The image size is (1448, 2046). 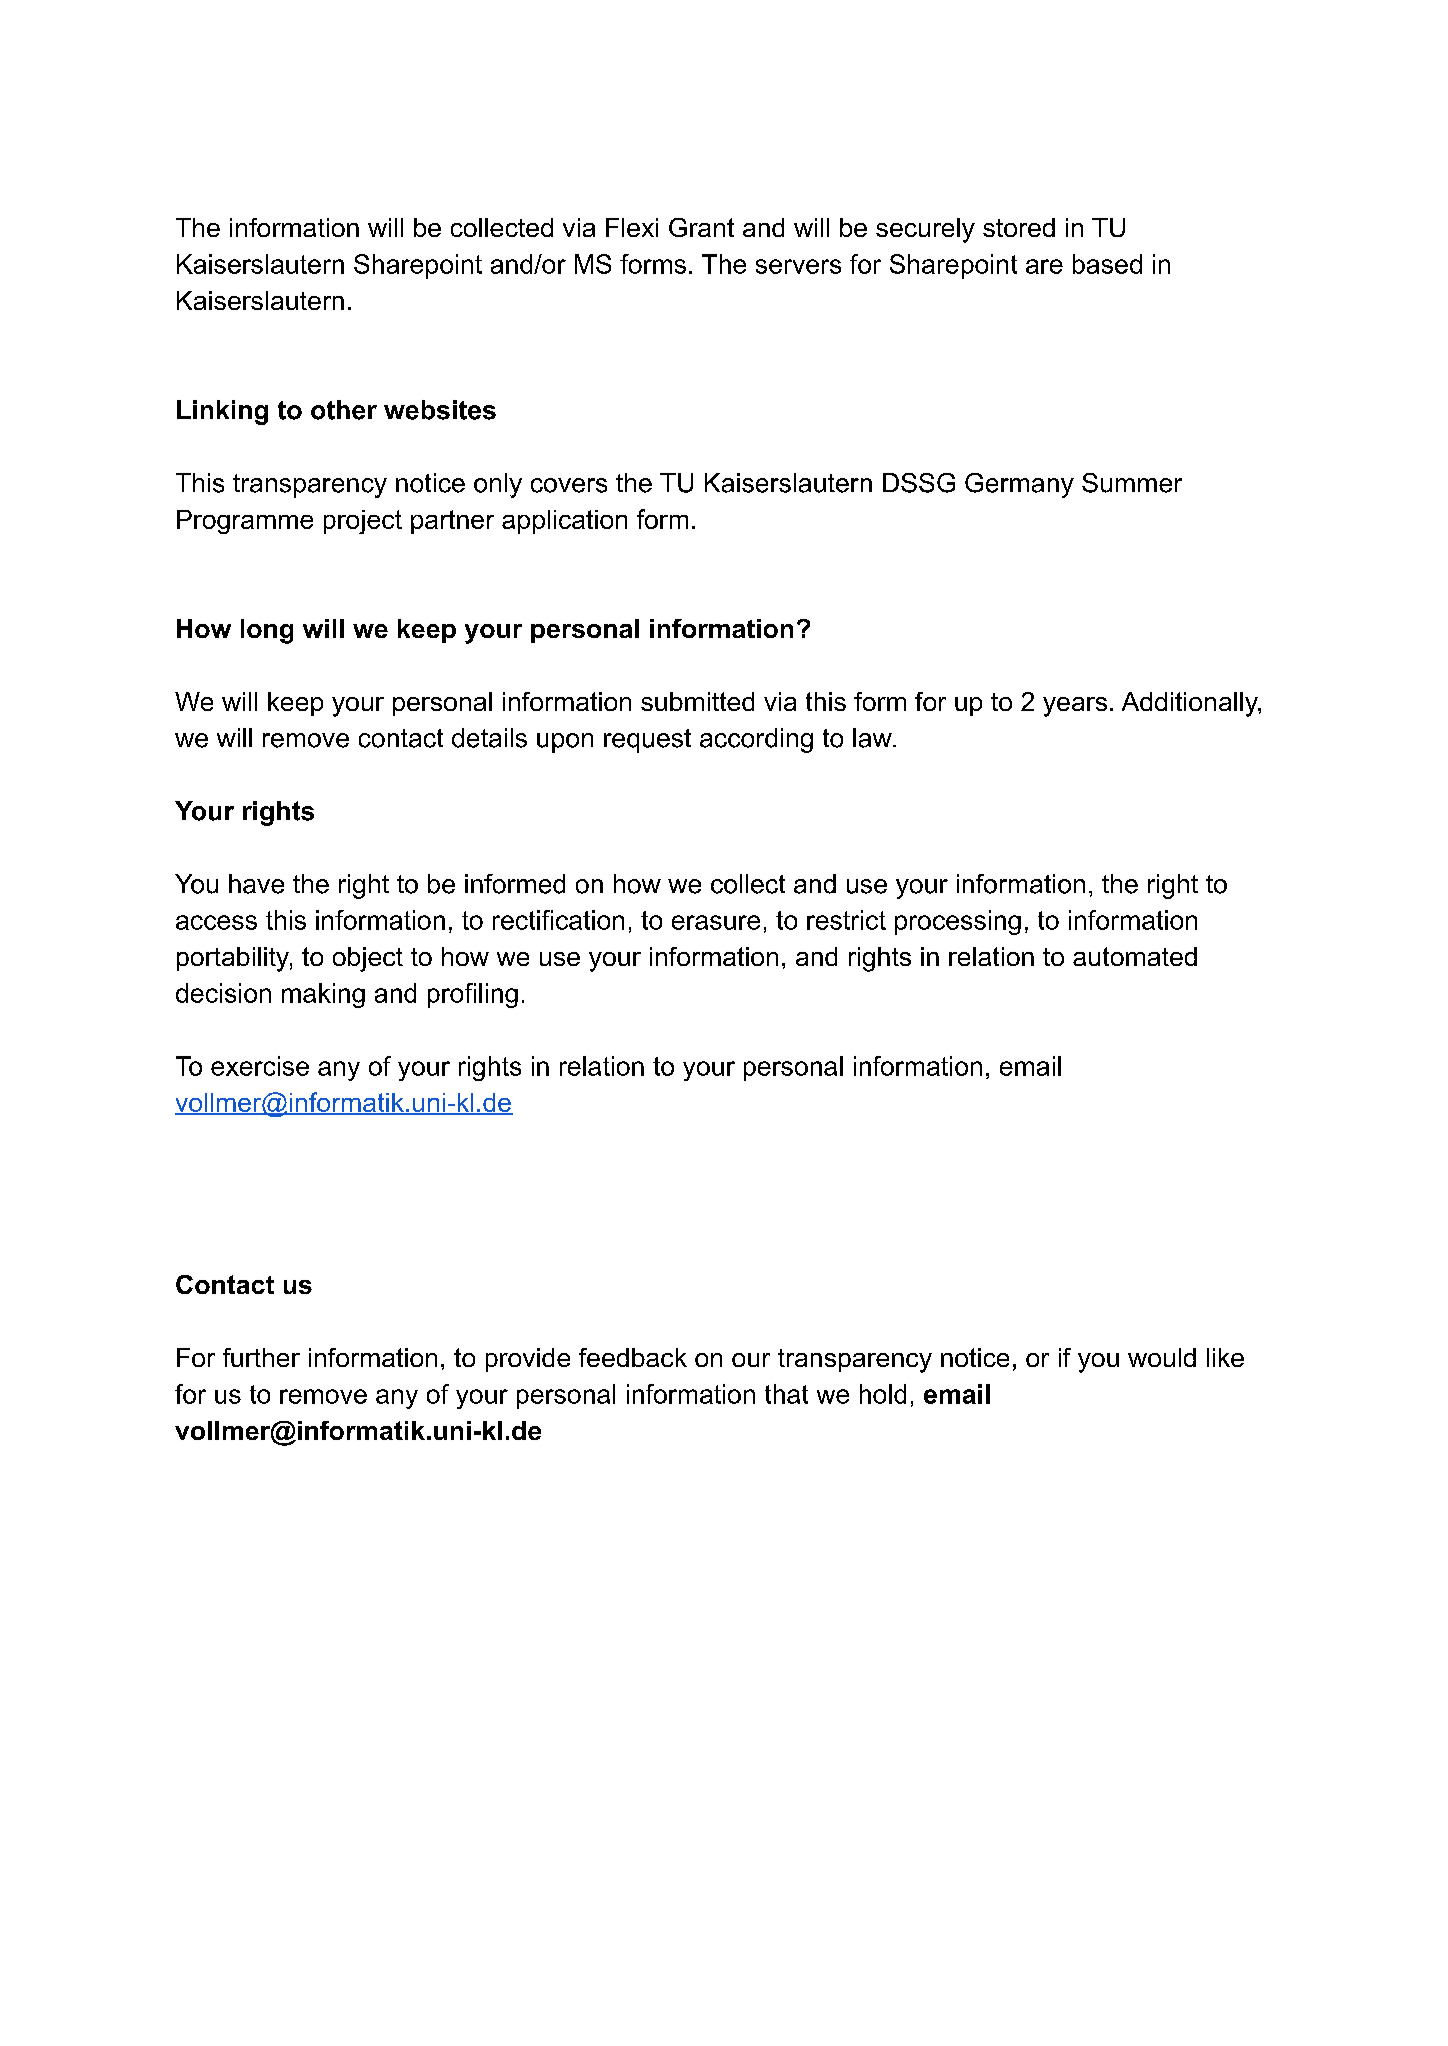 I want to click on years, so click(x=1075, y=707).
